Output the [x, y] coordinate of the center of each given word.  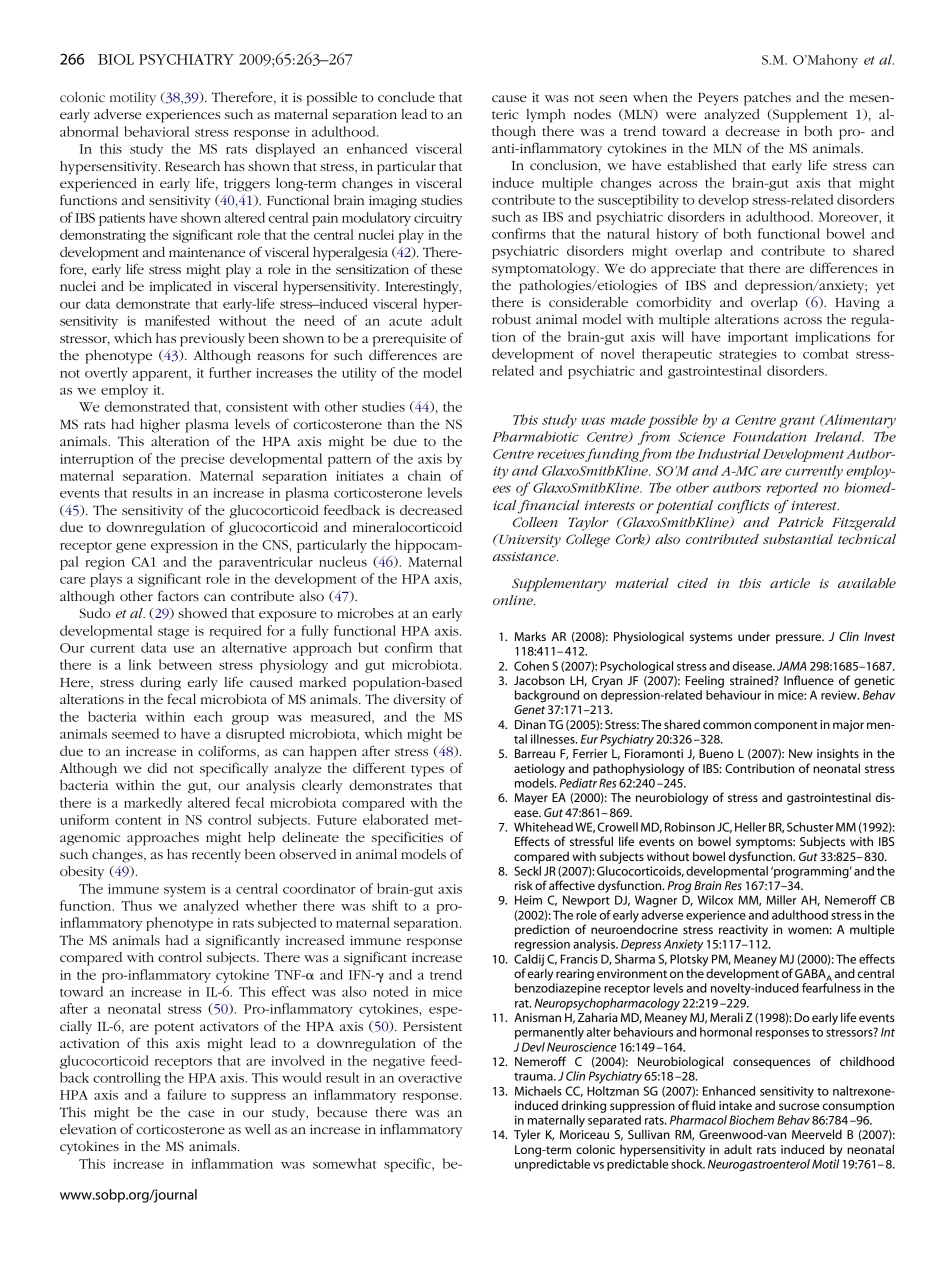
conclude [406, 97]
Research [192, 166]
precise [202, 460]
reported [792, 489]
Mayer [531, 799]
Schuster [810, 827]
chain [424, 475]
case [201, 1113]
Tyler [527, 1135]
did [157, 768]
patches [767, 99]
